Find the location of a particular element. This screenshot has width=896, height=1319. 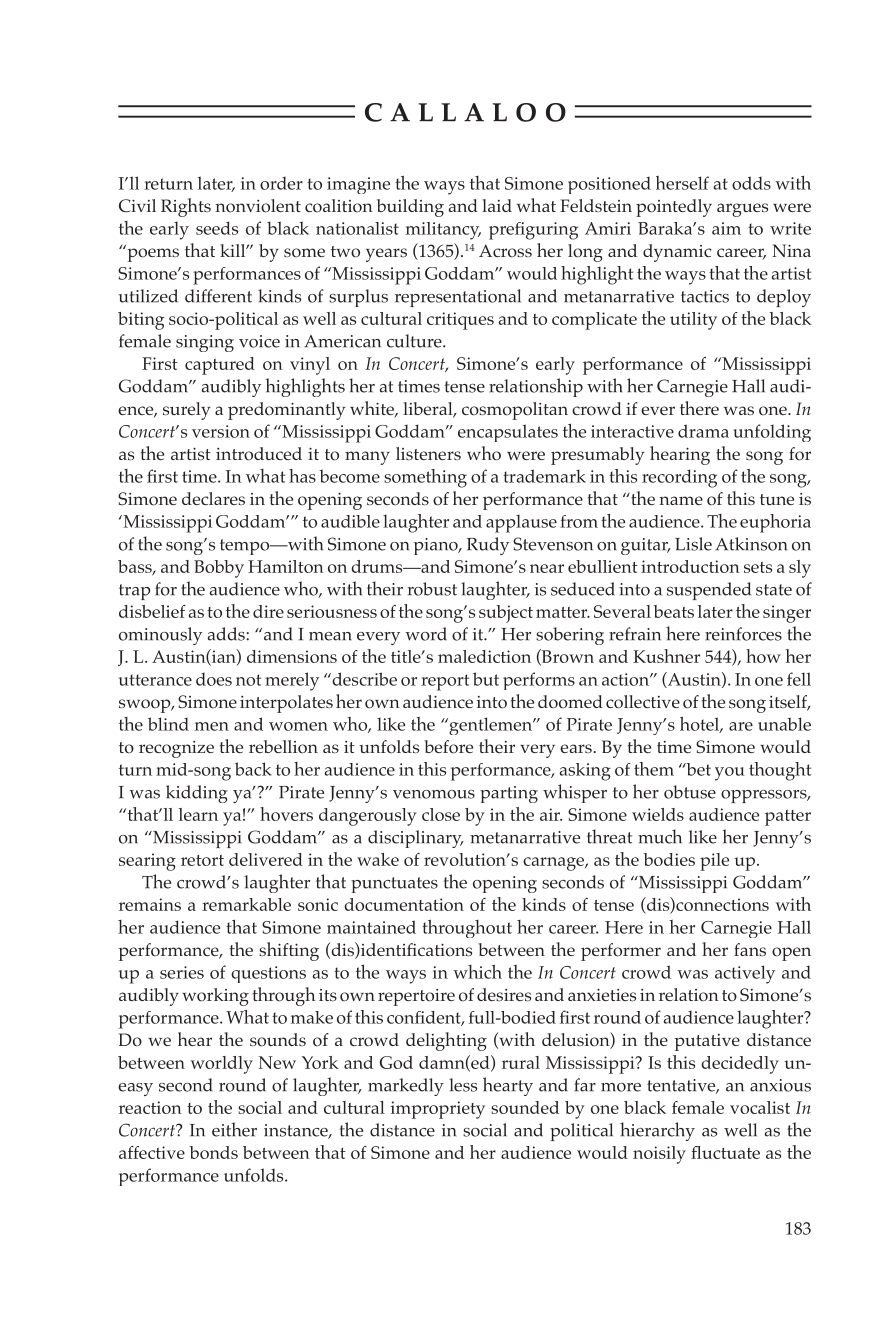

venomous is located at coordinates (434, 794).
